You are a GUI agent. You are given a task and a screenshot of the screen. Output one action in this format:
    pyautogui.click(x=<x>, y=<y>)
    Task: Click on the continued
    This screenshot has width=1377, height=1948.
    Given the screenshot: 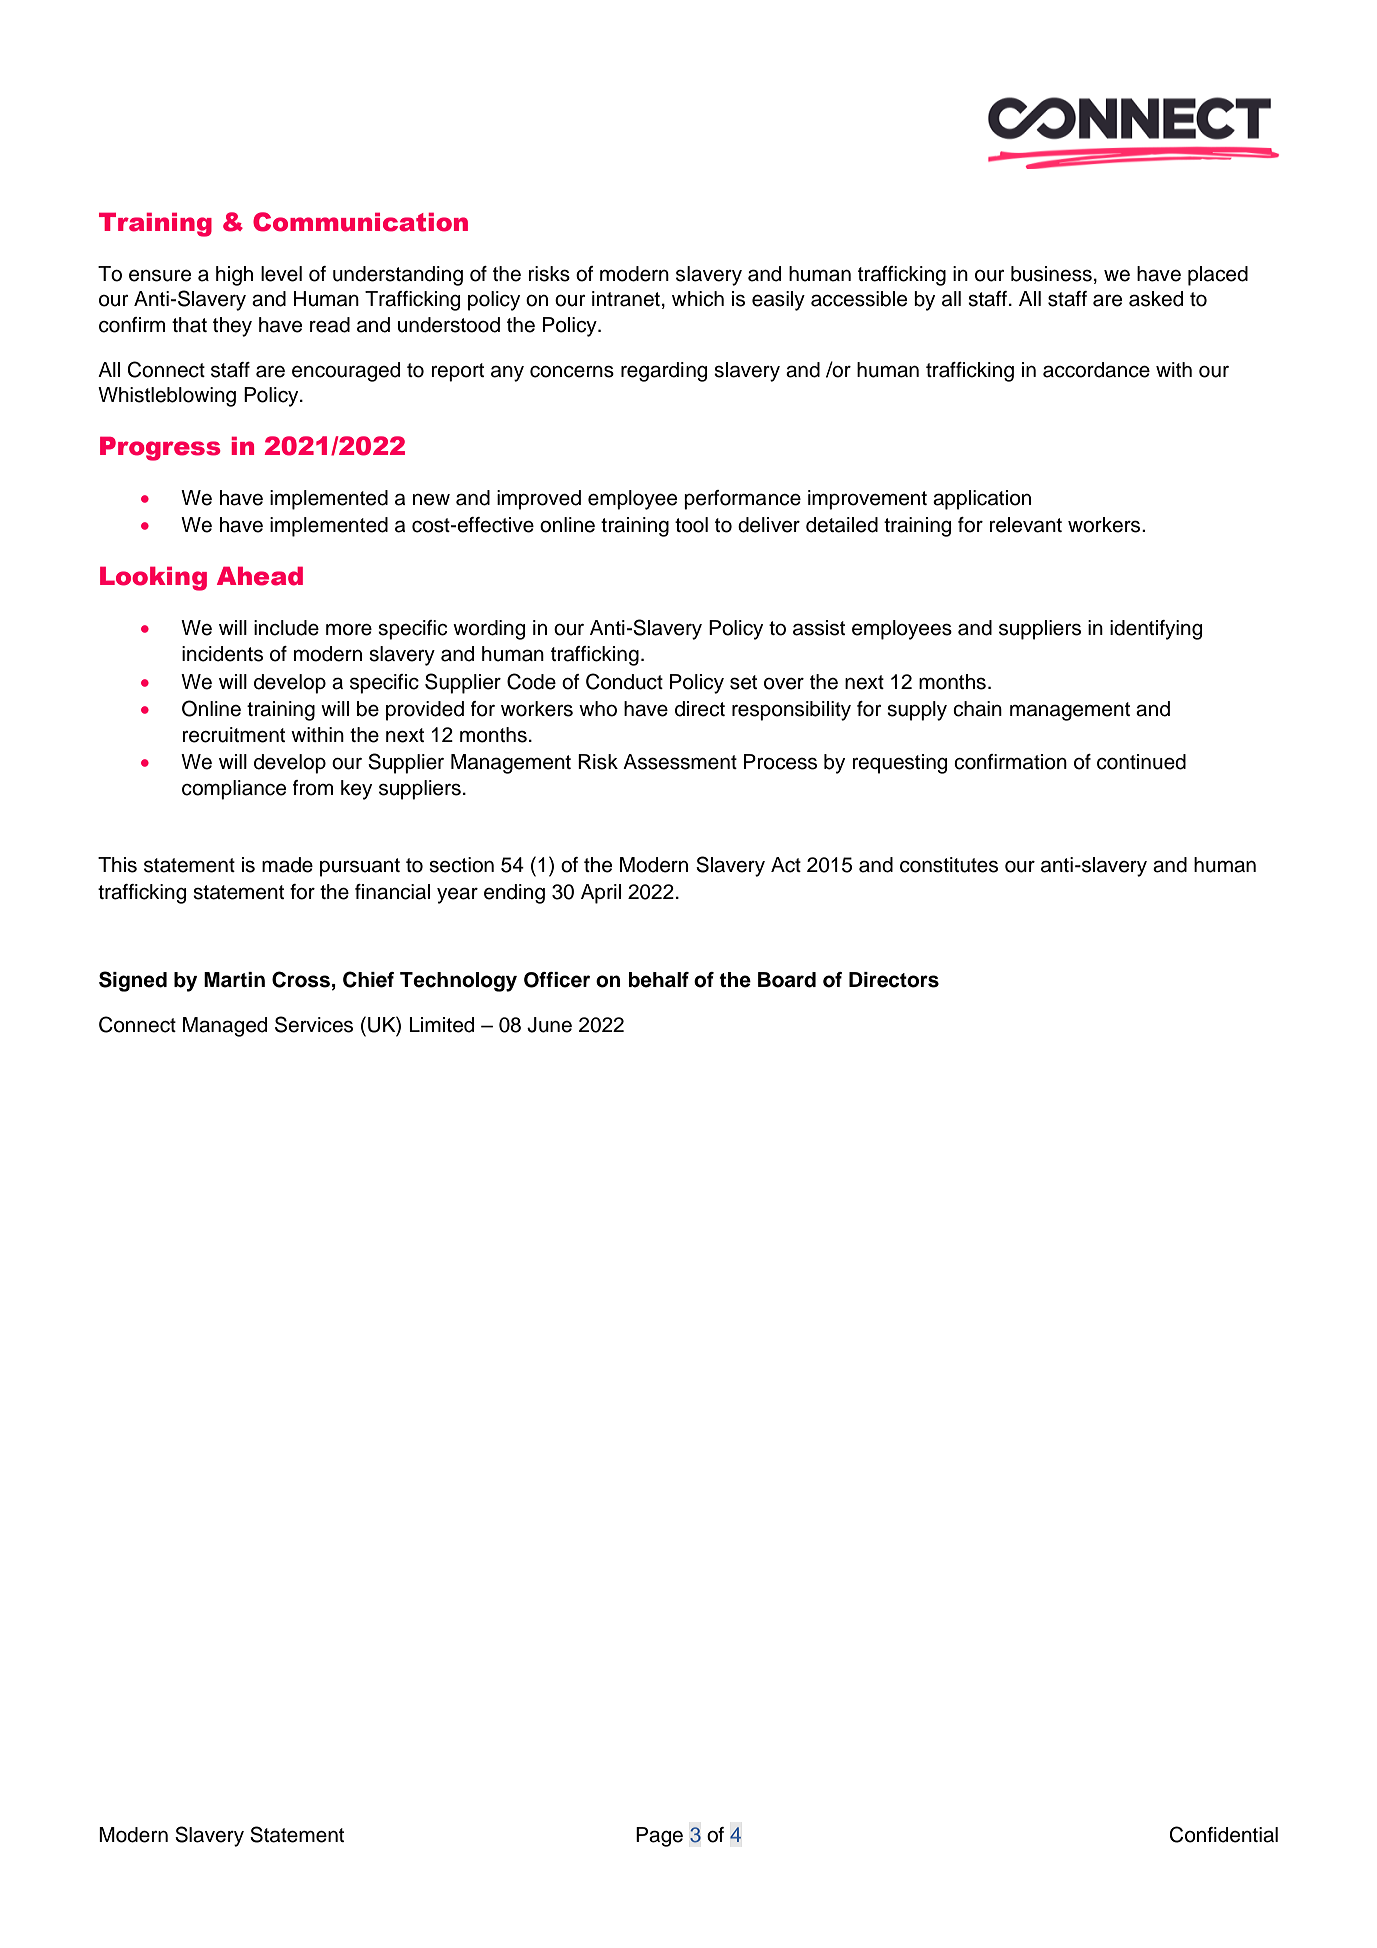 What is the action you would take?
    pyautogui.click(x=1141, y=762)
